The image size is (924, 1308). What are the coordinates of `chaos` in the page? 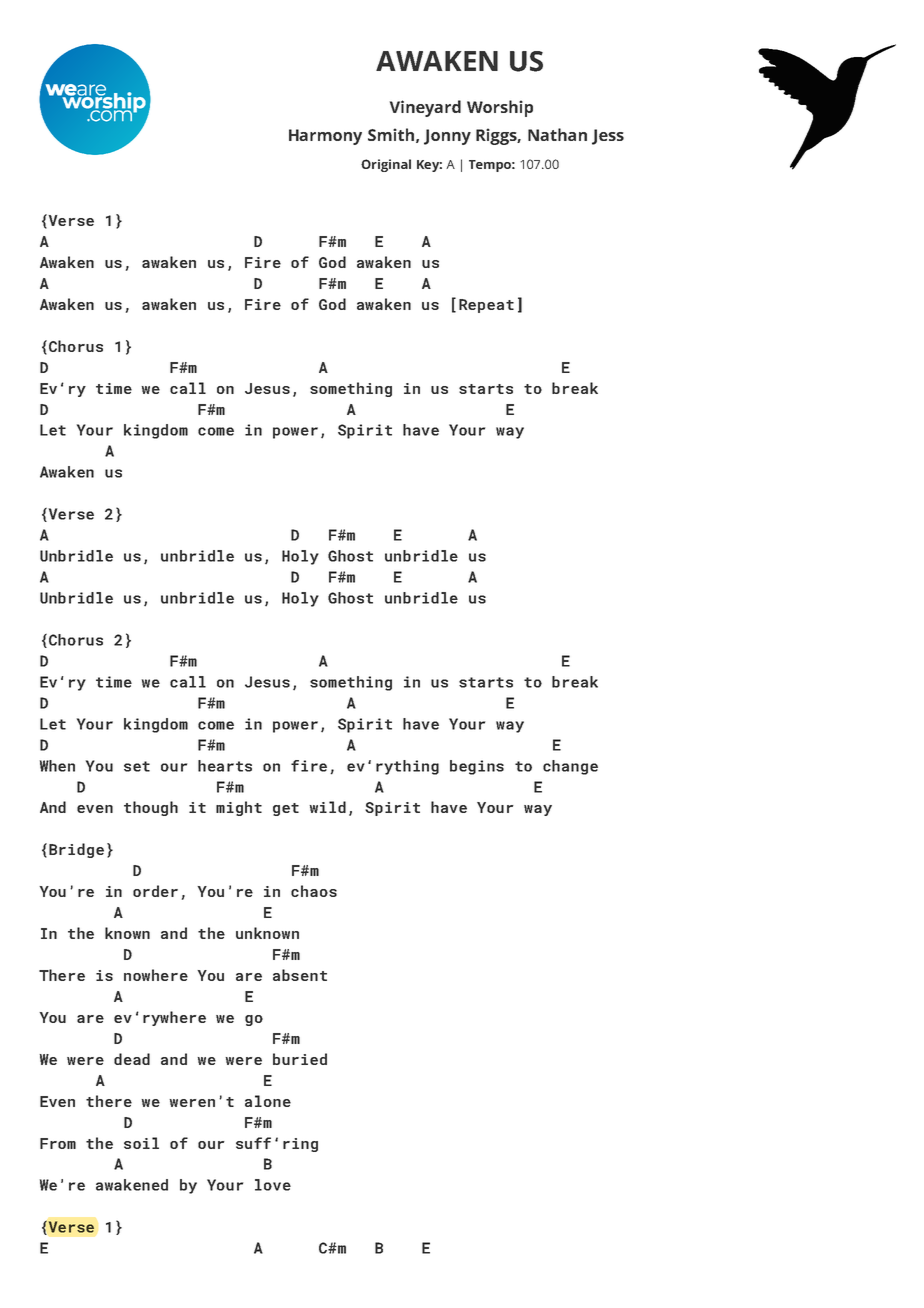 It's located at (314, 891).
